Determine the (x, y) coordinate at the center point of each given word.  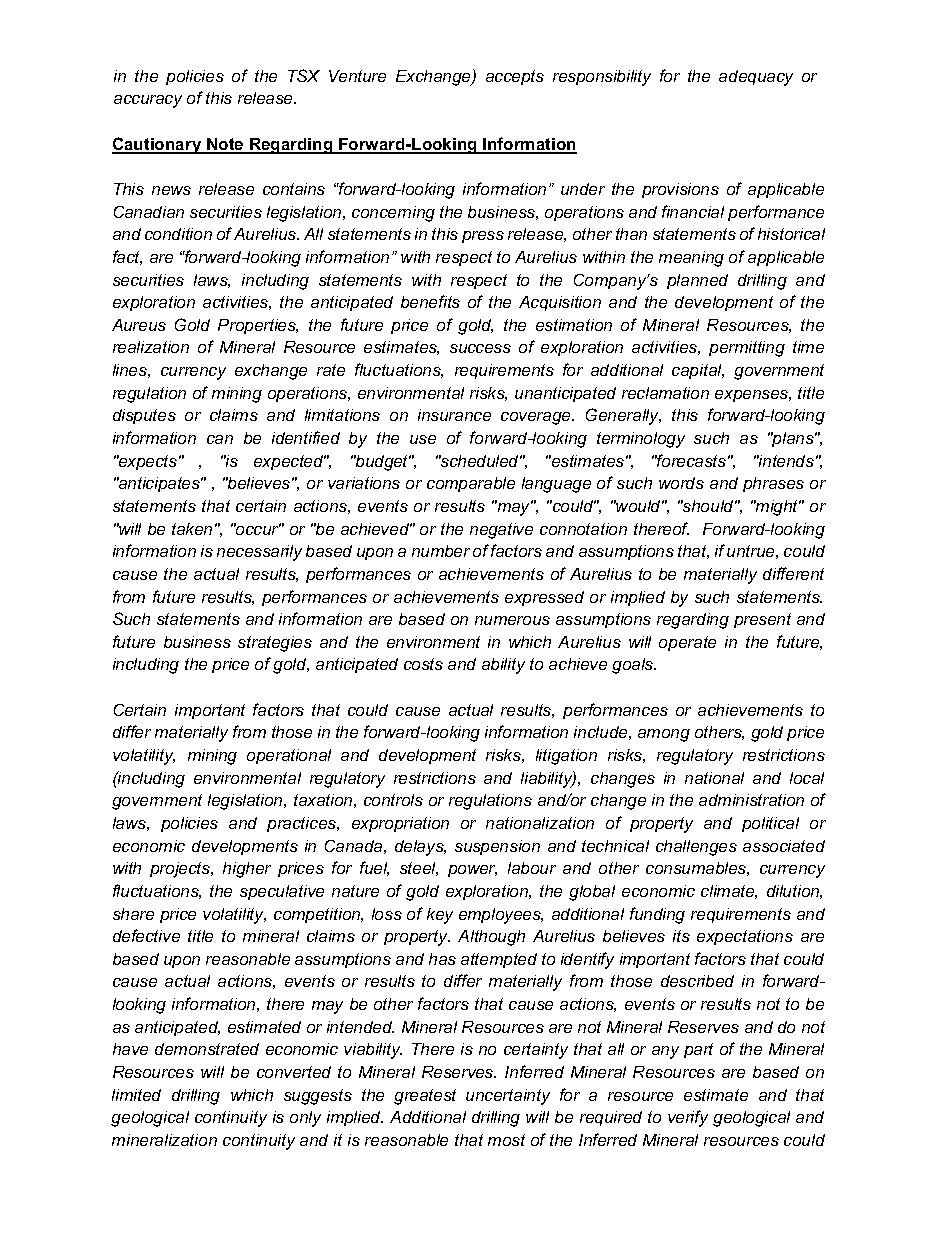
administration (751, 800)
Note (225, 145)
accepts (515, 77)
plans (793, 439)
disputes (144, 416)
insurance (454, 415)
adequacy (756, 78)
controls (393, 800)
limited (136, 1095)
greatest (425, 1097)
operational (289, 756)
